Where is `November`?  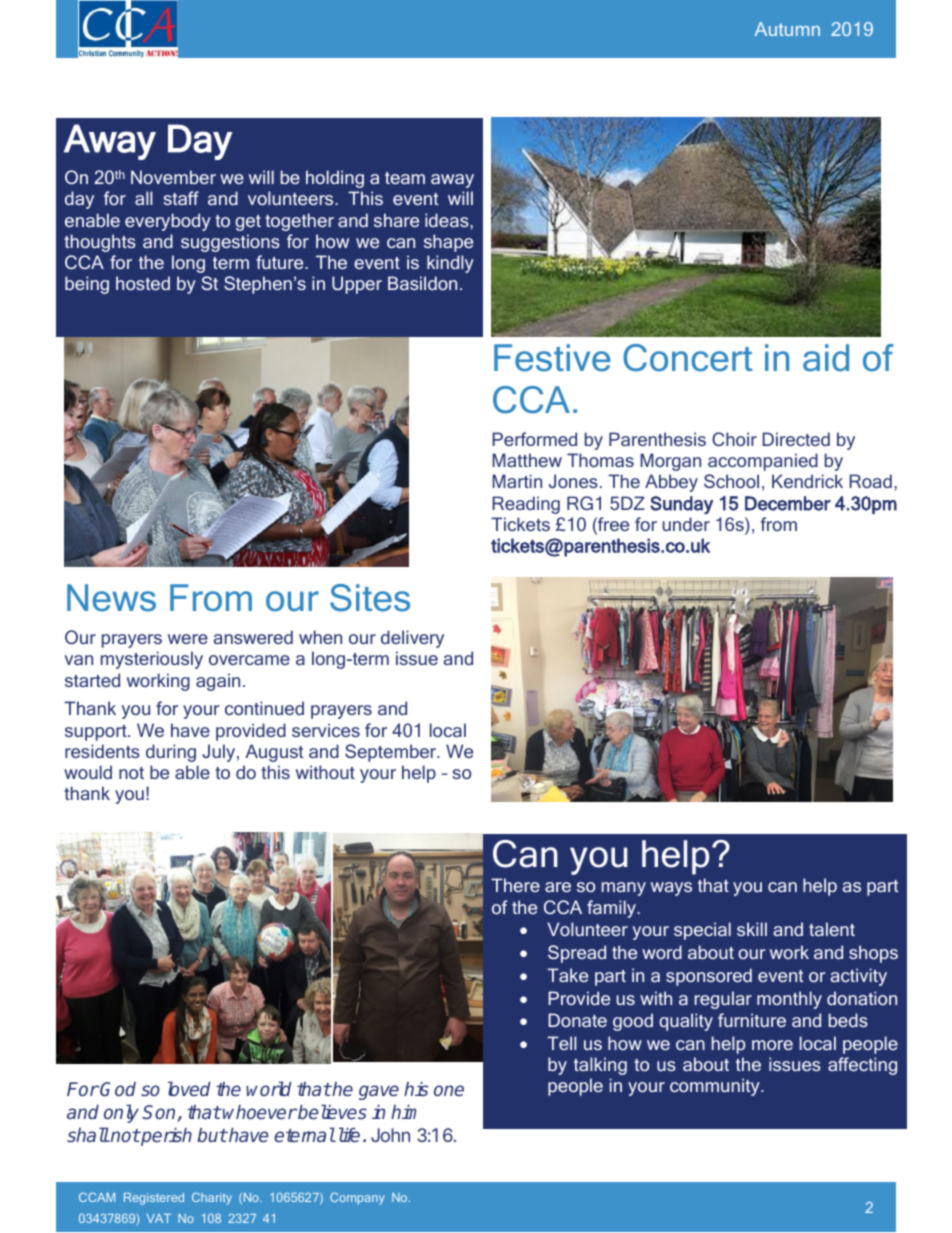
November is located at coordinates (173, 177).
